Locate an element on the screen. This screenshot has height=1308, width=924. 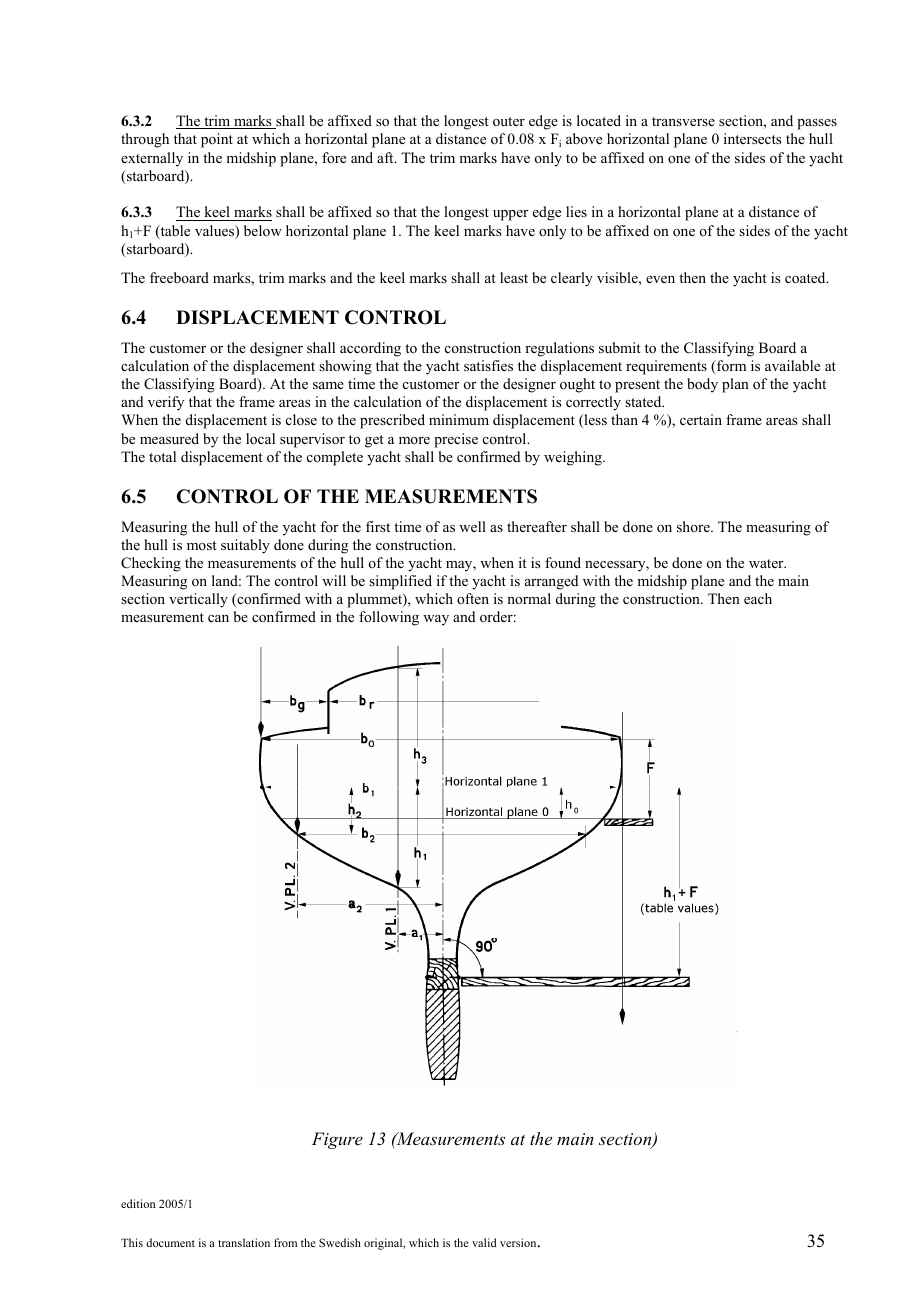
Figure is located at coordinates (337, 1140).
